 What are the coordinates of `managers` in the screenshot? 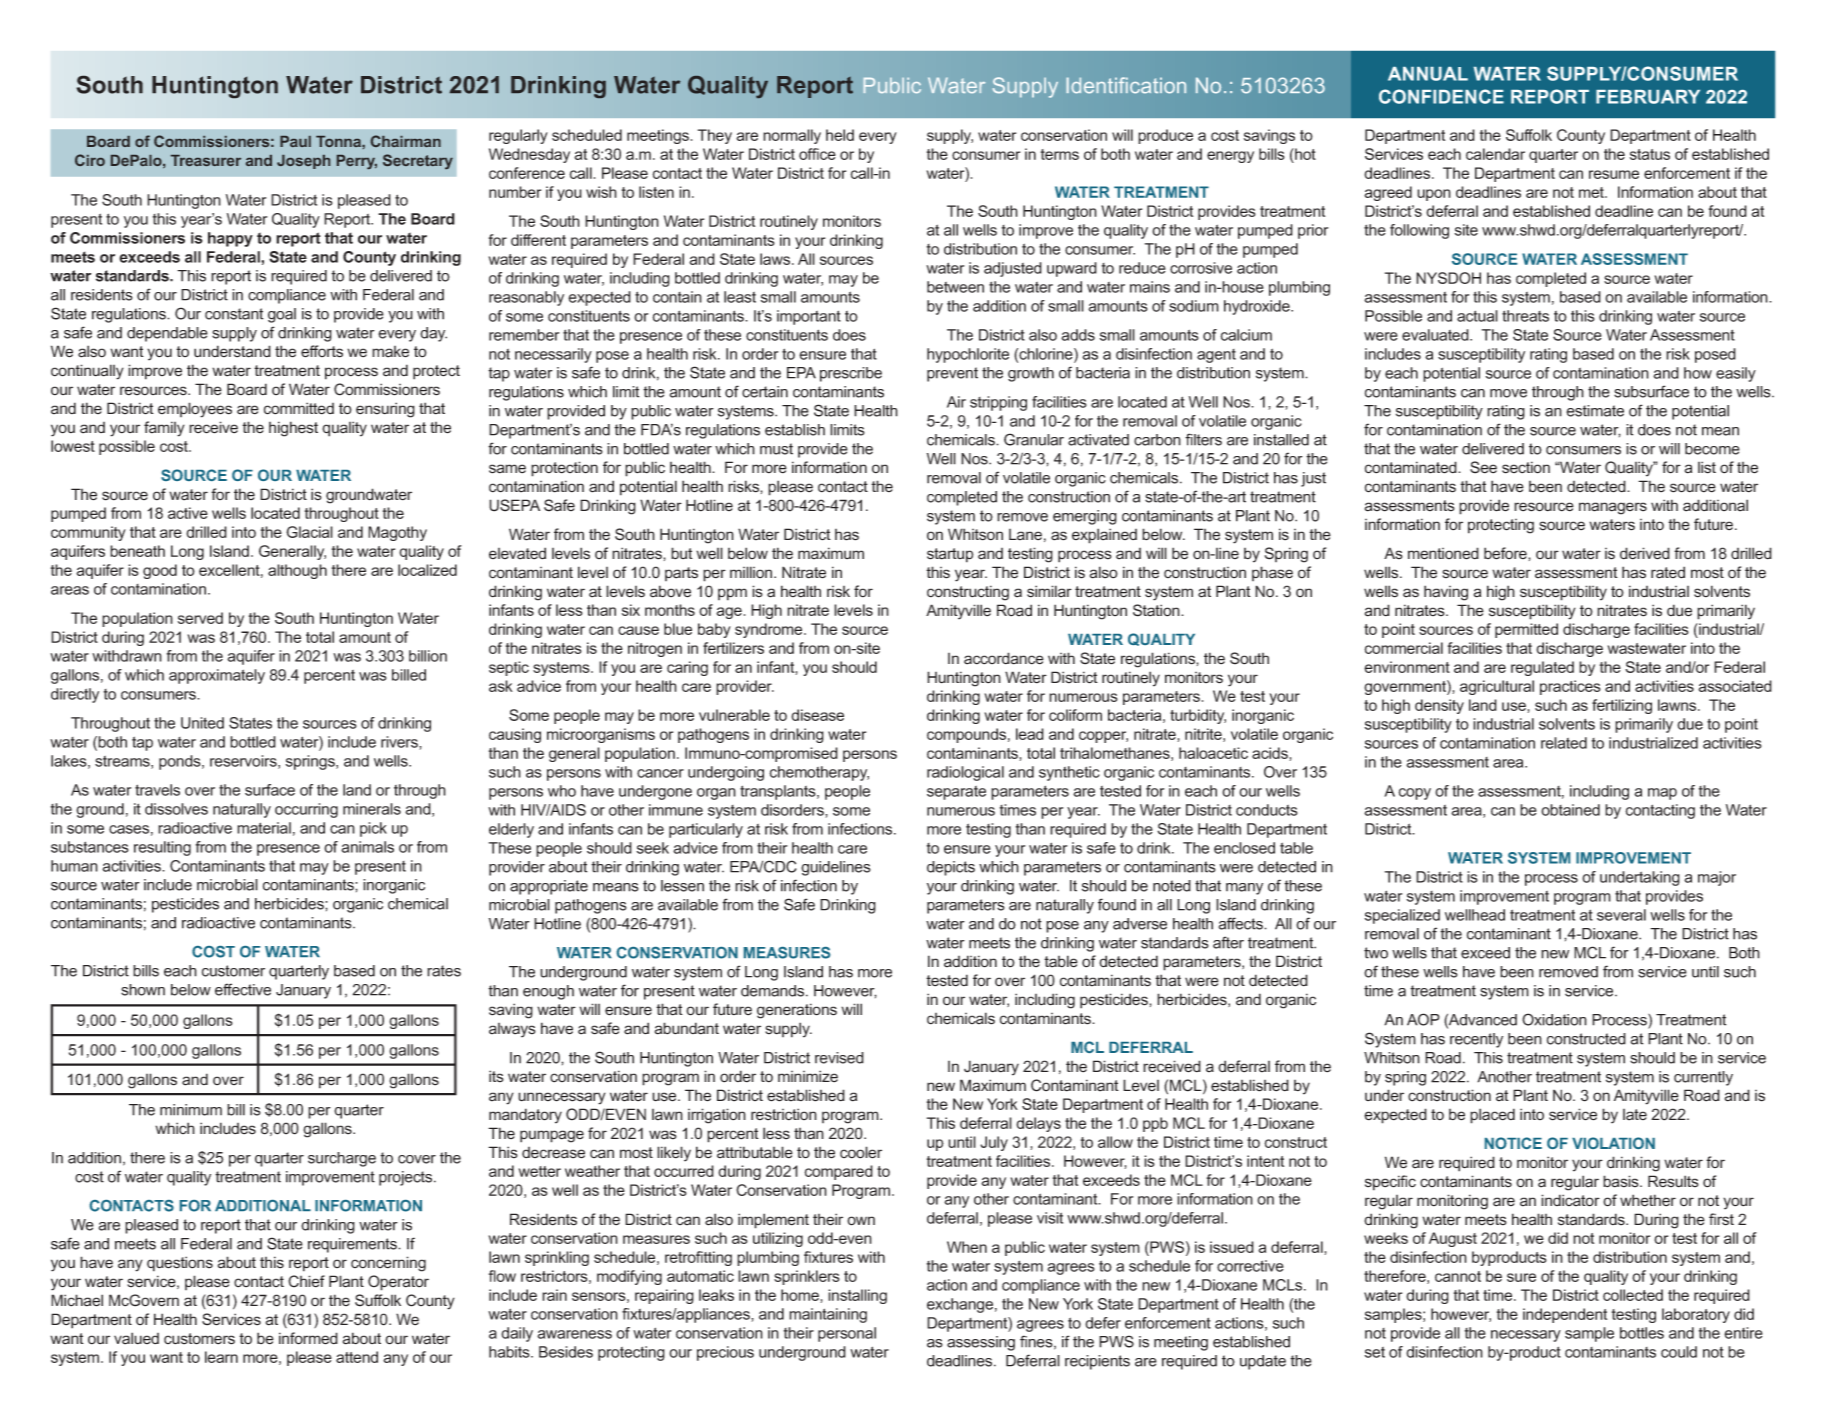 It's located at (1613, 508).
